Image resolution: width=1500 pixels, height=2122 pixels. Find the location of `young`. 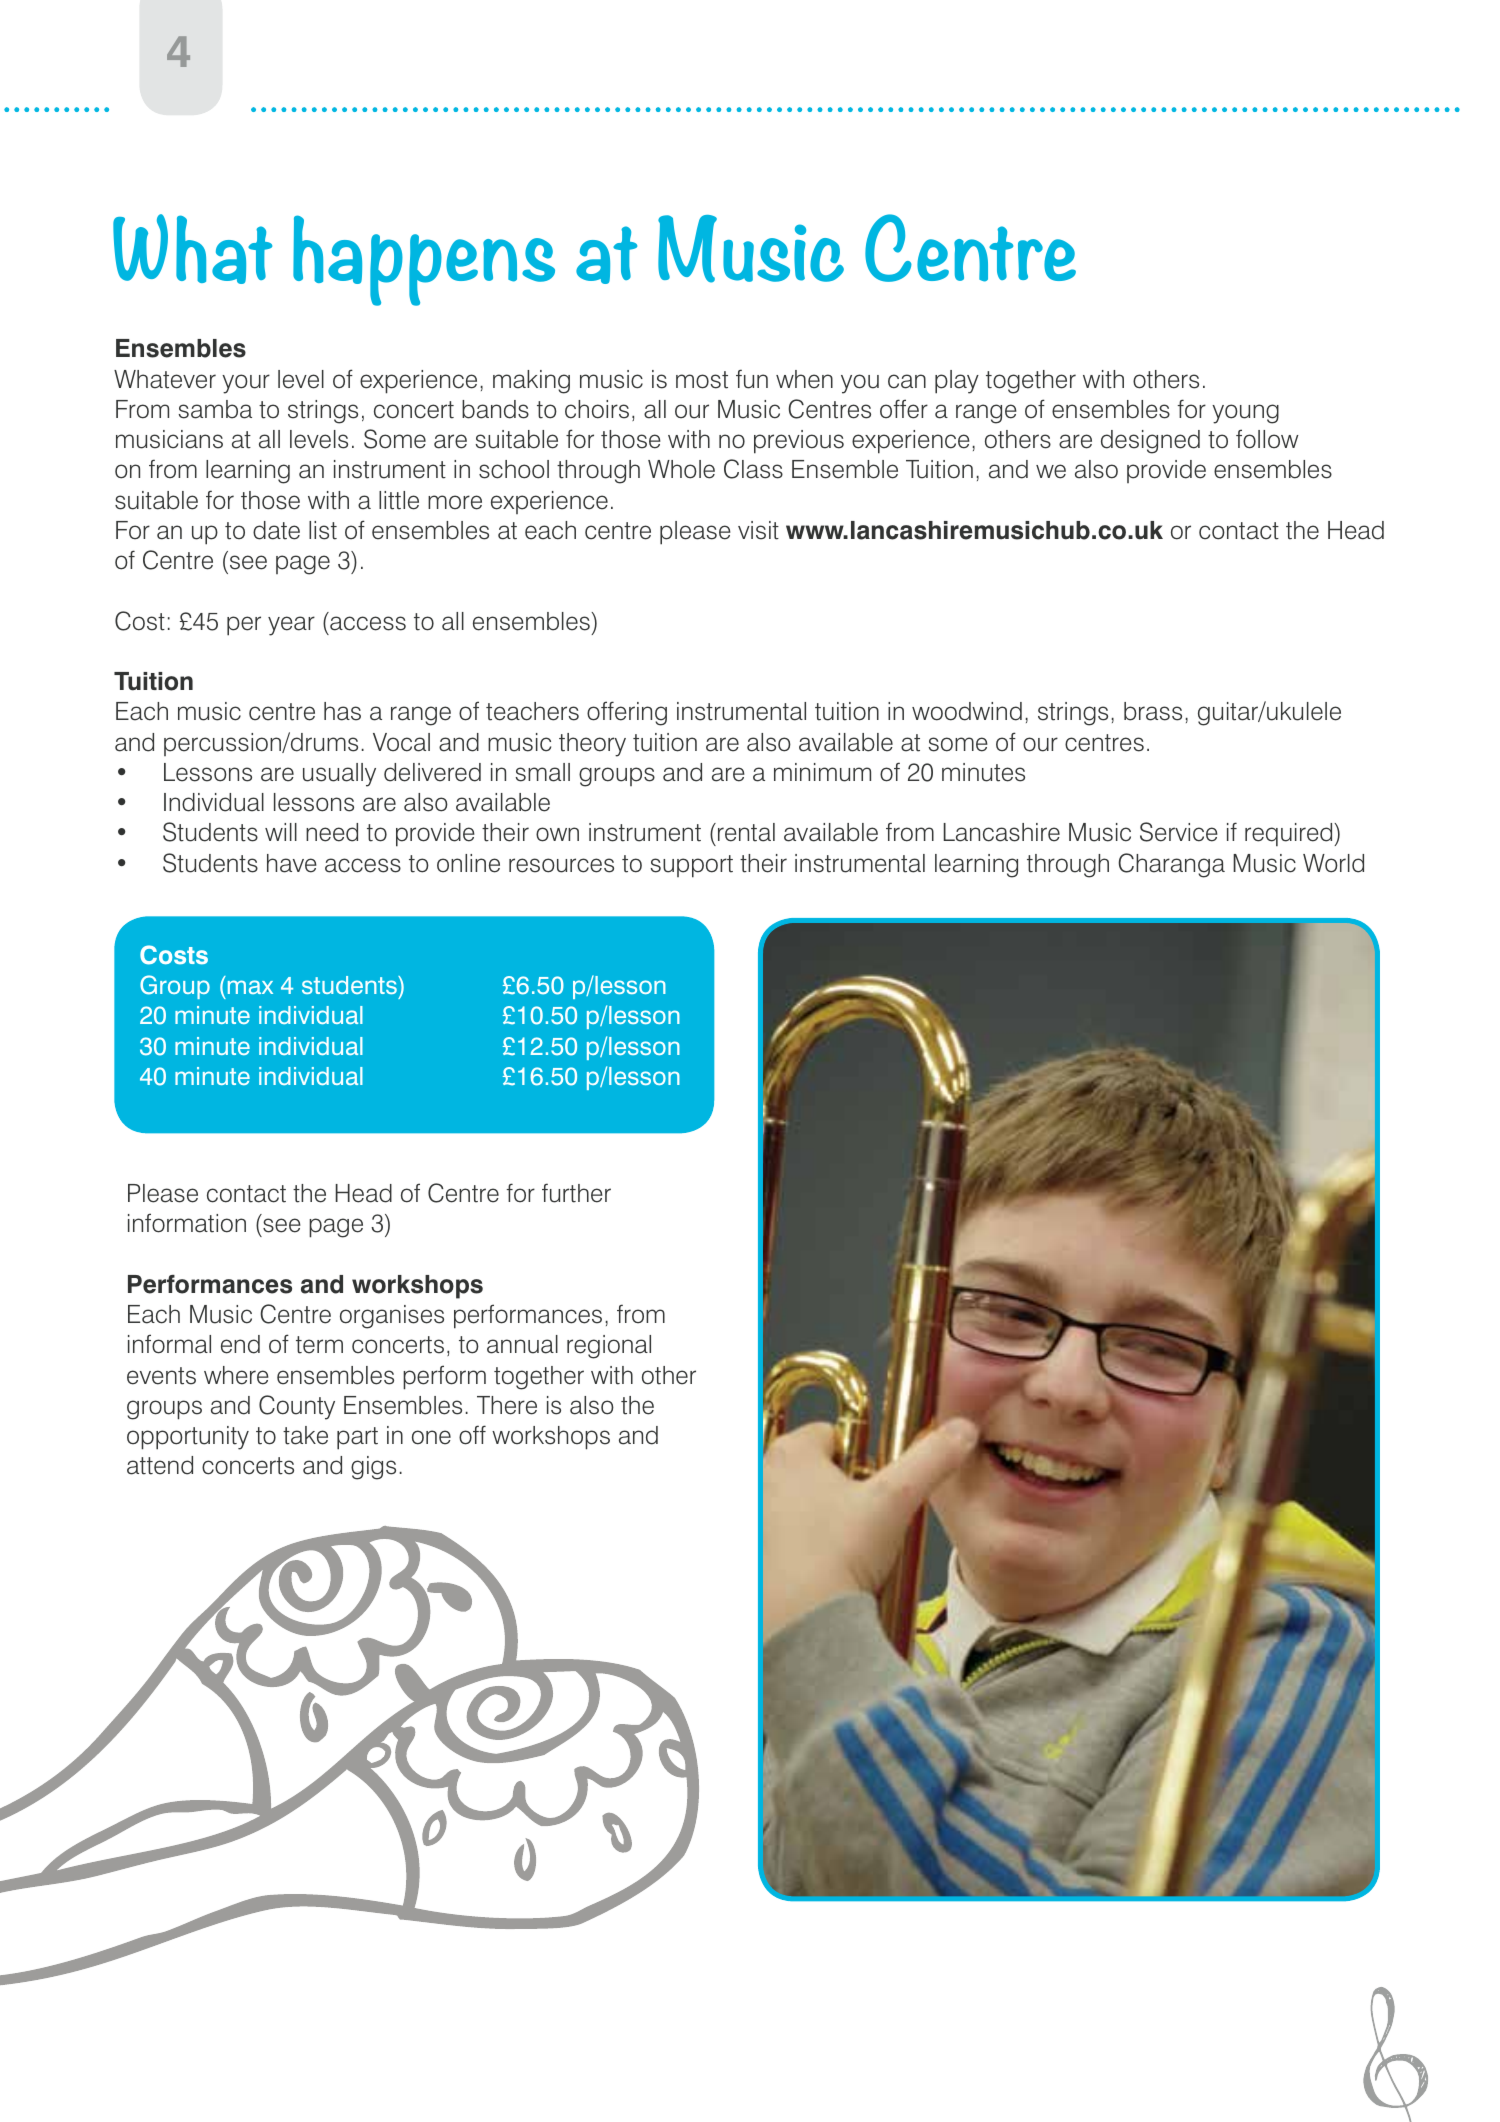

young is located at coordinates (1245, 414).
